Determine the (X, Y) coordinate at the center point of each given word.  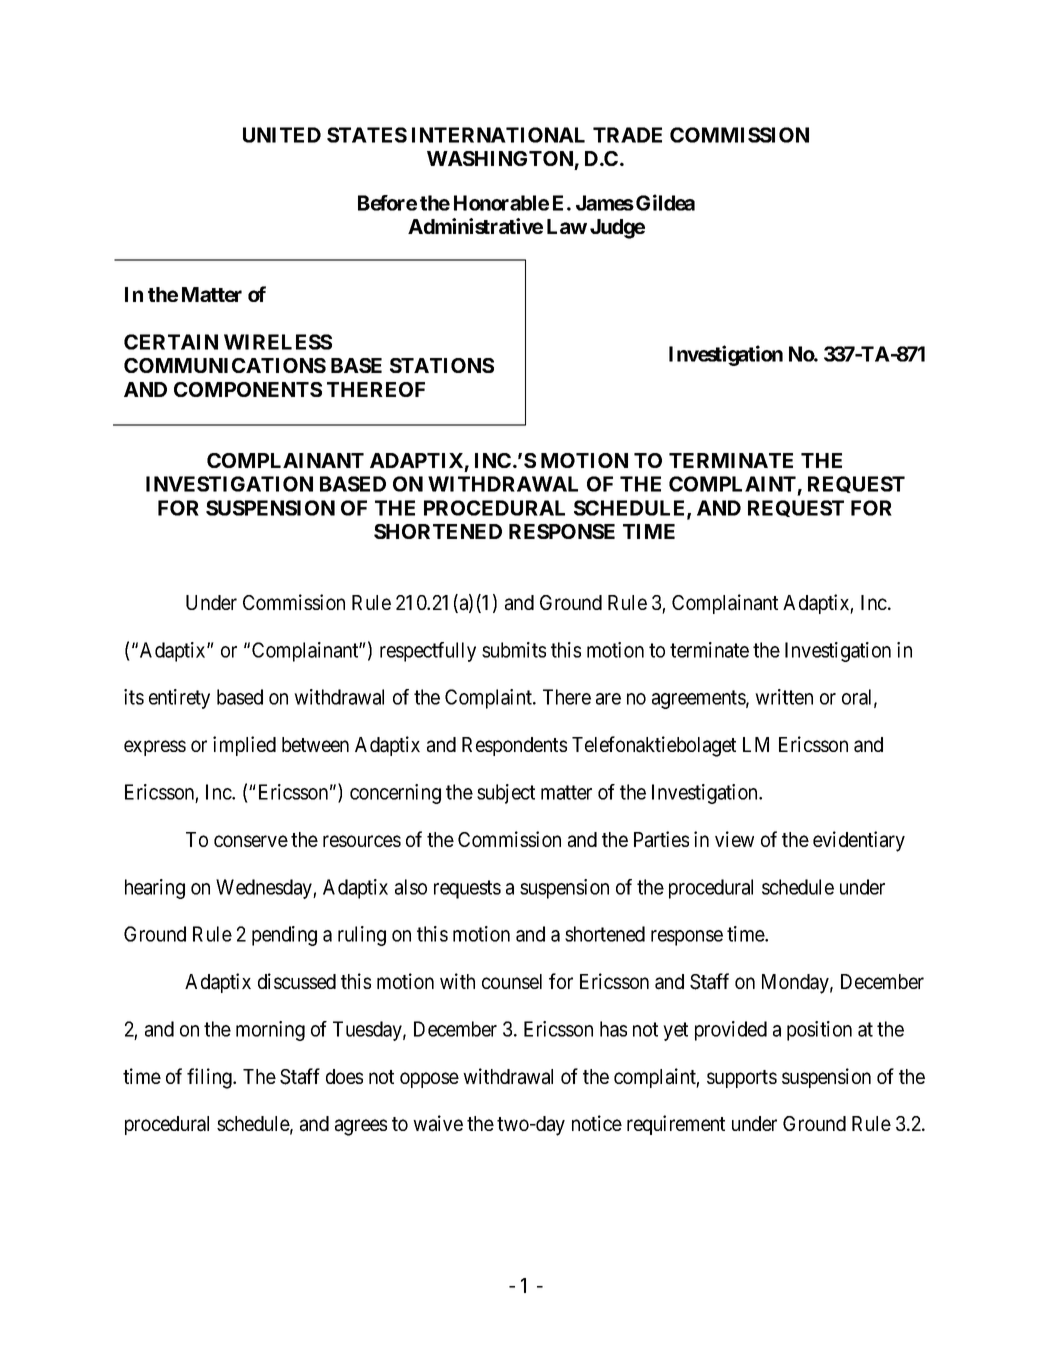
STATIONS (442, 365)
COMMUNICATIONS (225, 365)
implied (244, 746)
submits (514, 650)
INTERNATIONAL (498, 135)
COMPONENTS (248, 389)
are (608, 699)
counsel (512, 981)
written (784, 697)
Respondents (514, 746)
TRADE (627, 135)
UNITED (282, 135)
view (734, 839)
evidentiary (859, 841)
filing (210, 1078)
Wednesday (265, 889)
